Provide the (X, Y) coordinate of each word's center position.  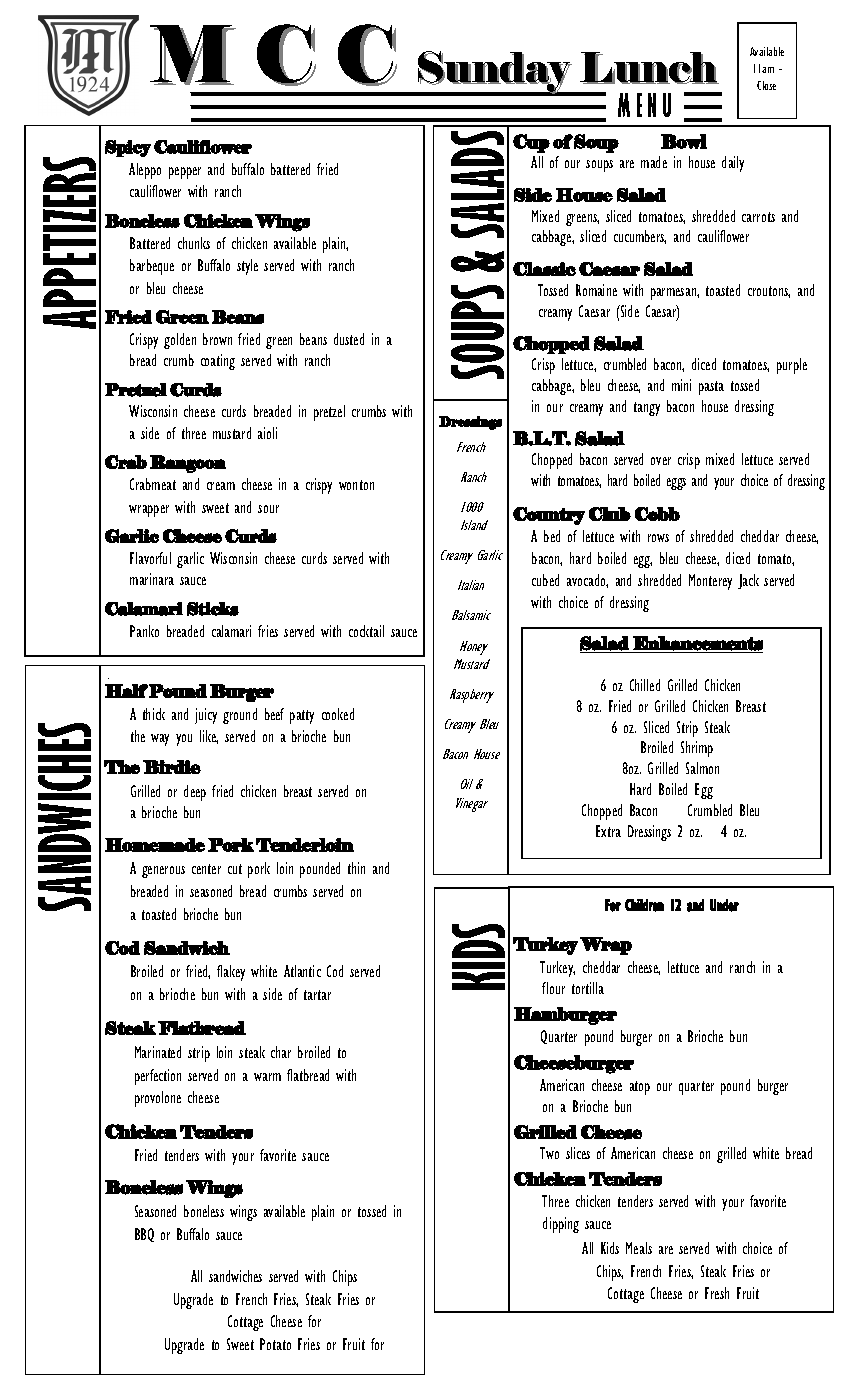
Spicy (128, 148)
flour (553, 988)
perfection (158, 1077)
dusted (349, 339)
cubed (545, 580)
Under (724, 905)
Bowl (684, 141)
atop (640, 1088)
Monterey (710, 582)
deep (195, 793)
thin (356, 868)
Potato (275, 1344)
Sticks (213, 609)
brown (217, 339)
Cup (531, 143)
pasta (711, 388)
